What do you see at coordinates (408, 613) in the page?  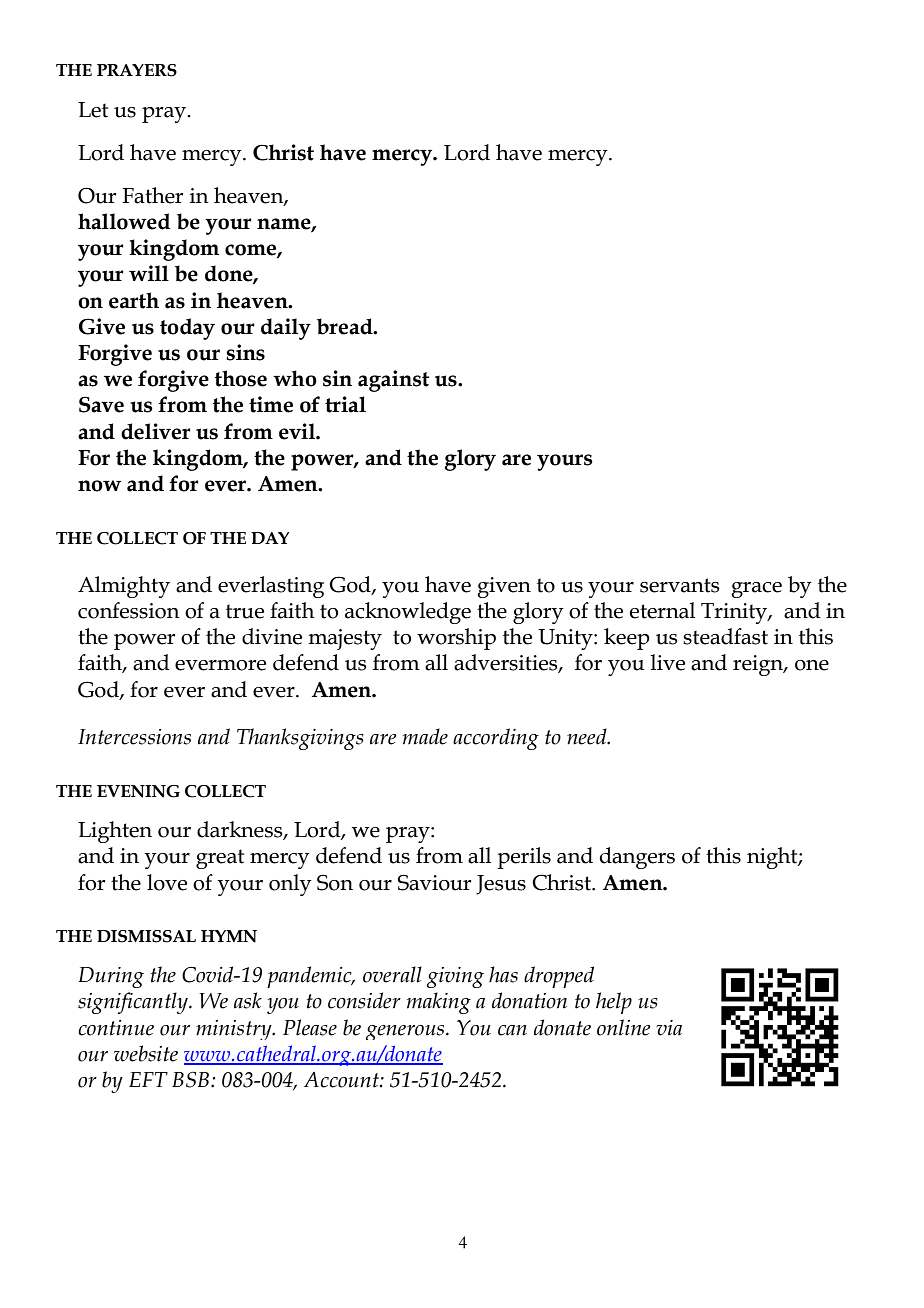 I see `acknowledge` at bounding box center [408, 613].
